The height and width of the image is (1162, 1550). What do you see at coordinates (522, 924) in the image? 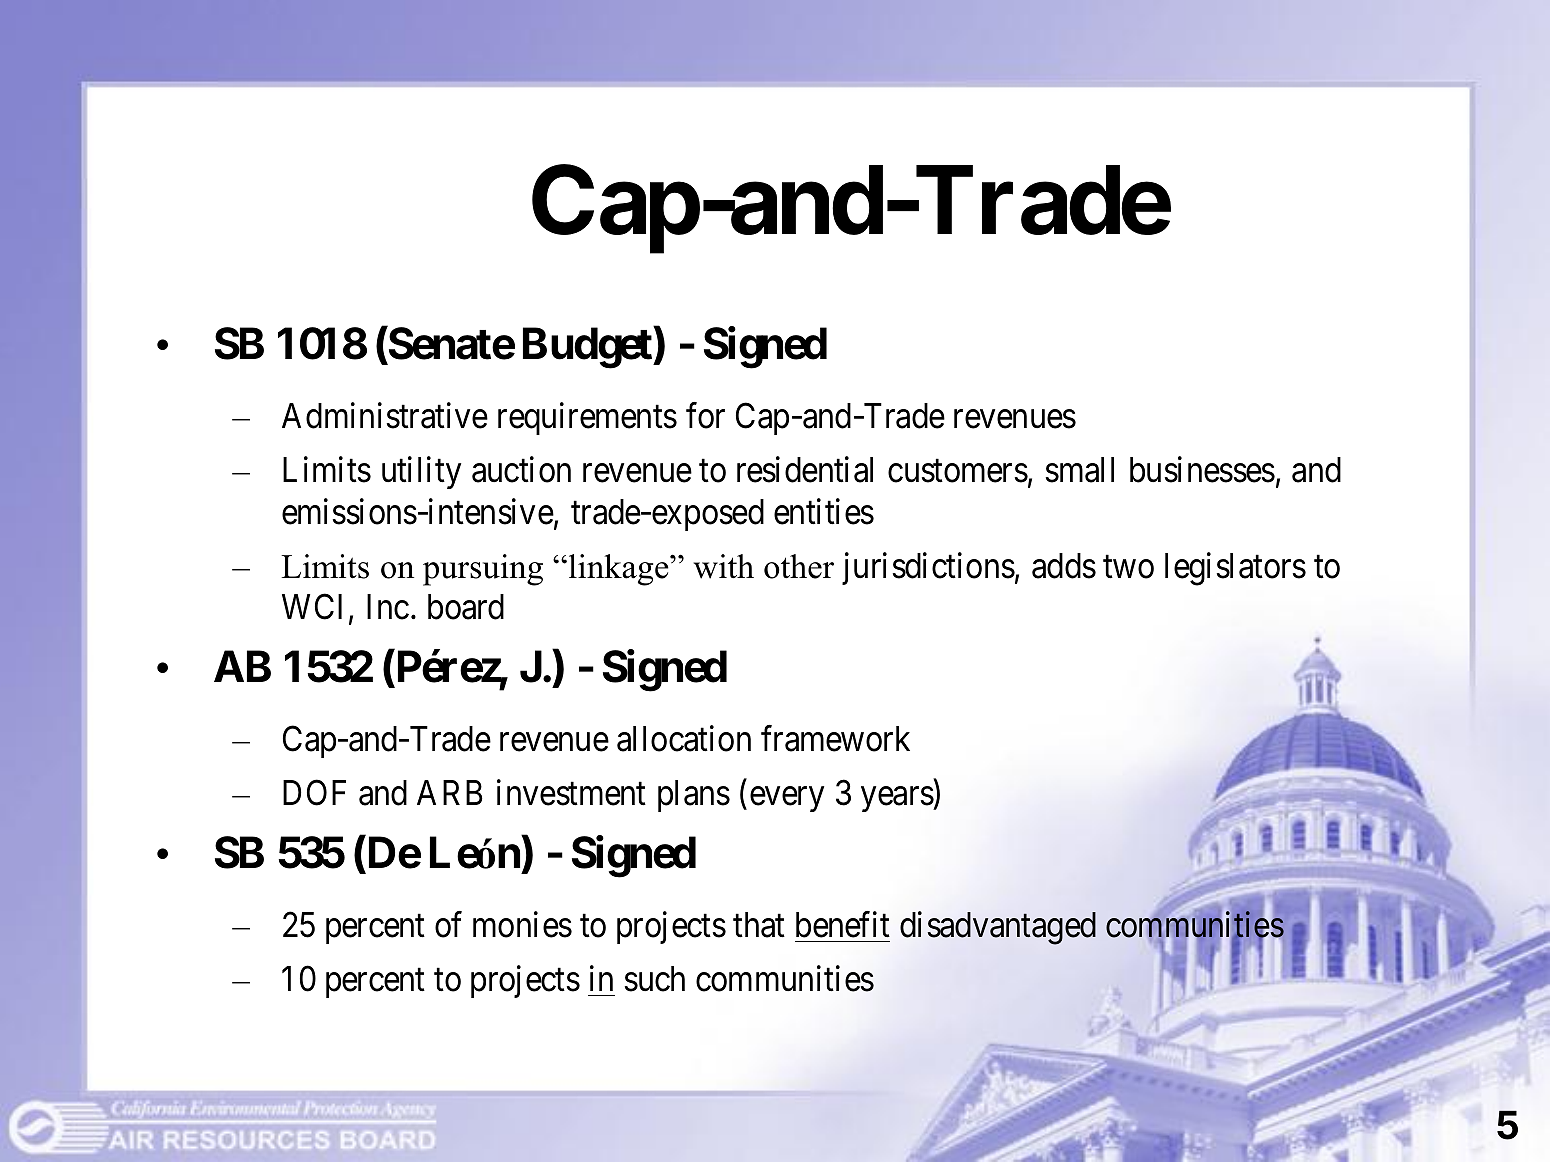
I see `monies` at bounding box center [522, 924].
